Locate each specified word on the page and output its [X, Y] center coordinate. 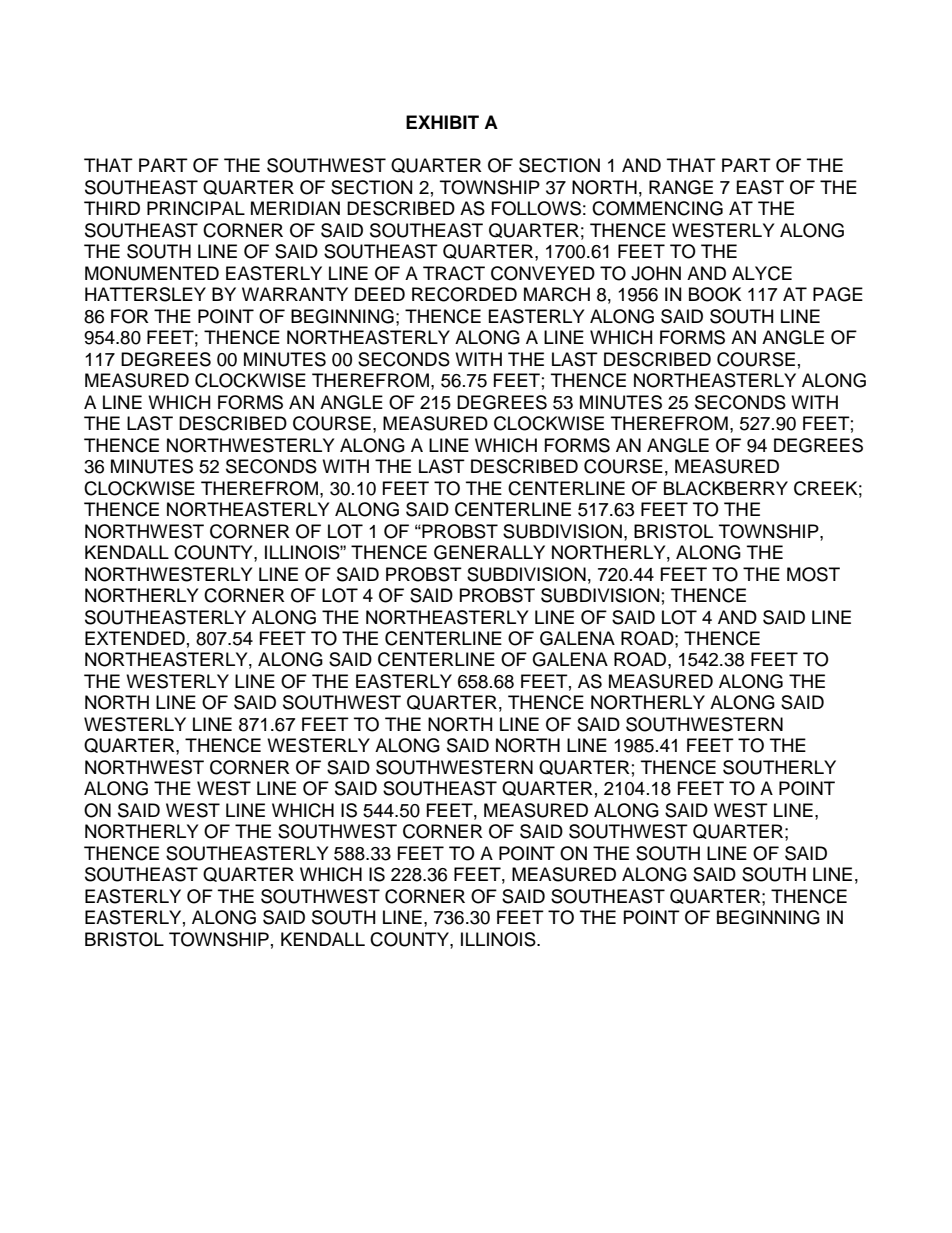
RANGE [681, 187]
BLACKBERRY [726, 488]
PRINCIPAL [196, 208]
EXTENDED [135, 638]
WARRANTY [295, 294]
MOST [813, 574]
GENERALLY [489, 552]
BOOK [715, 294]
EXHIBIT [442, 122]
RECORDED [464, 294]
